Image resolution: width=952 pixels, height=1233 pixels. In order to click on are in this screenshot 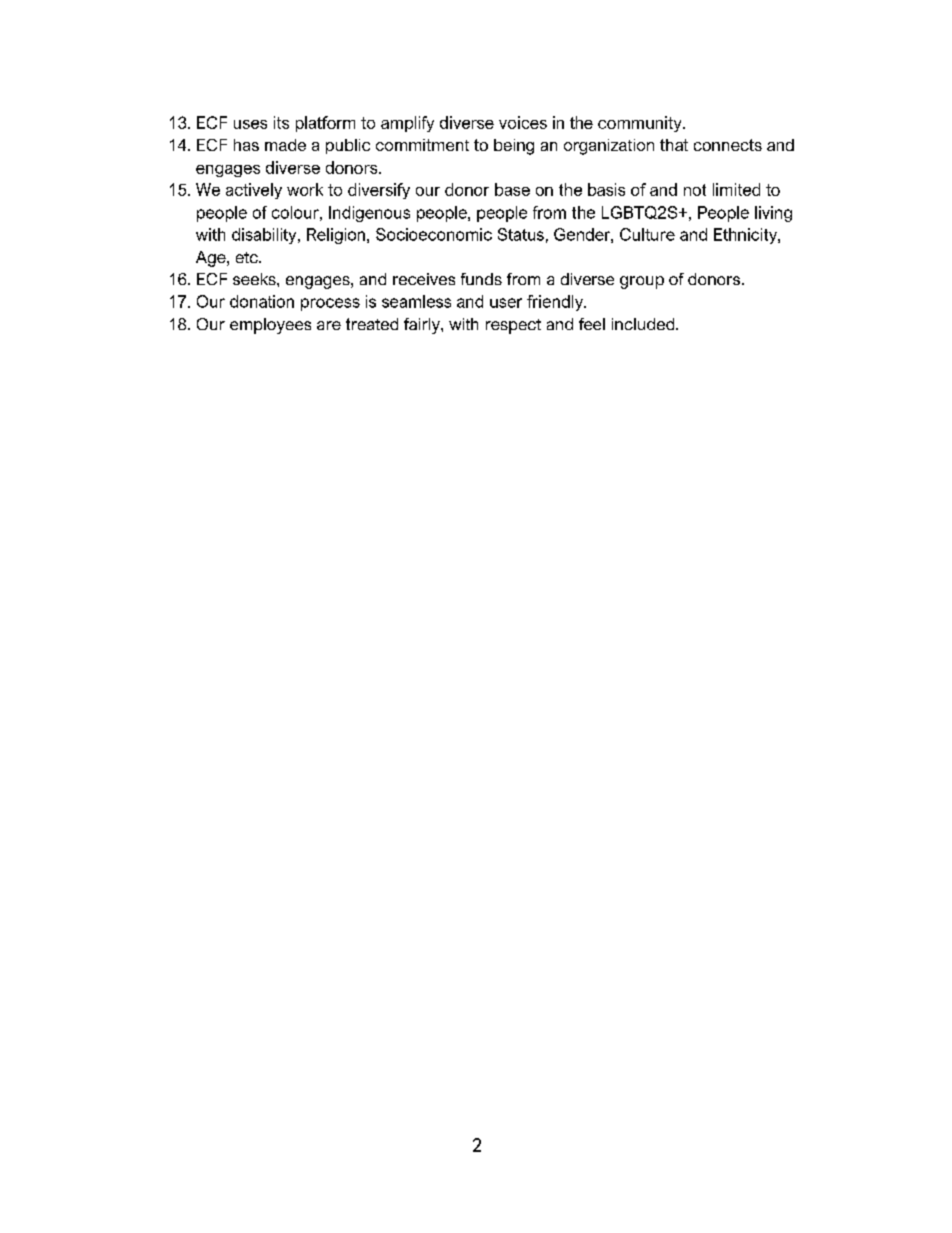, I will do `click(329, 325)`.
